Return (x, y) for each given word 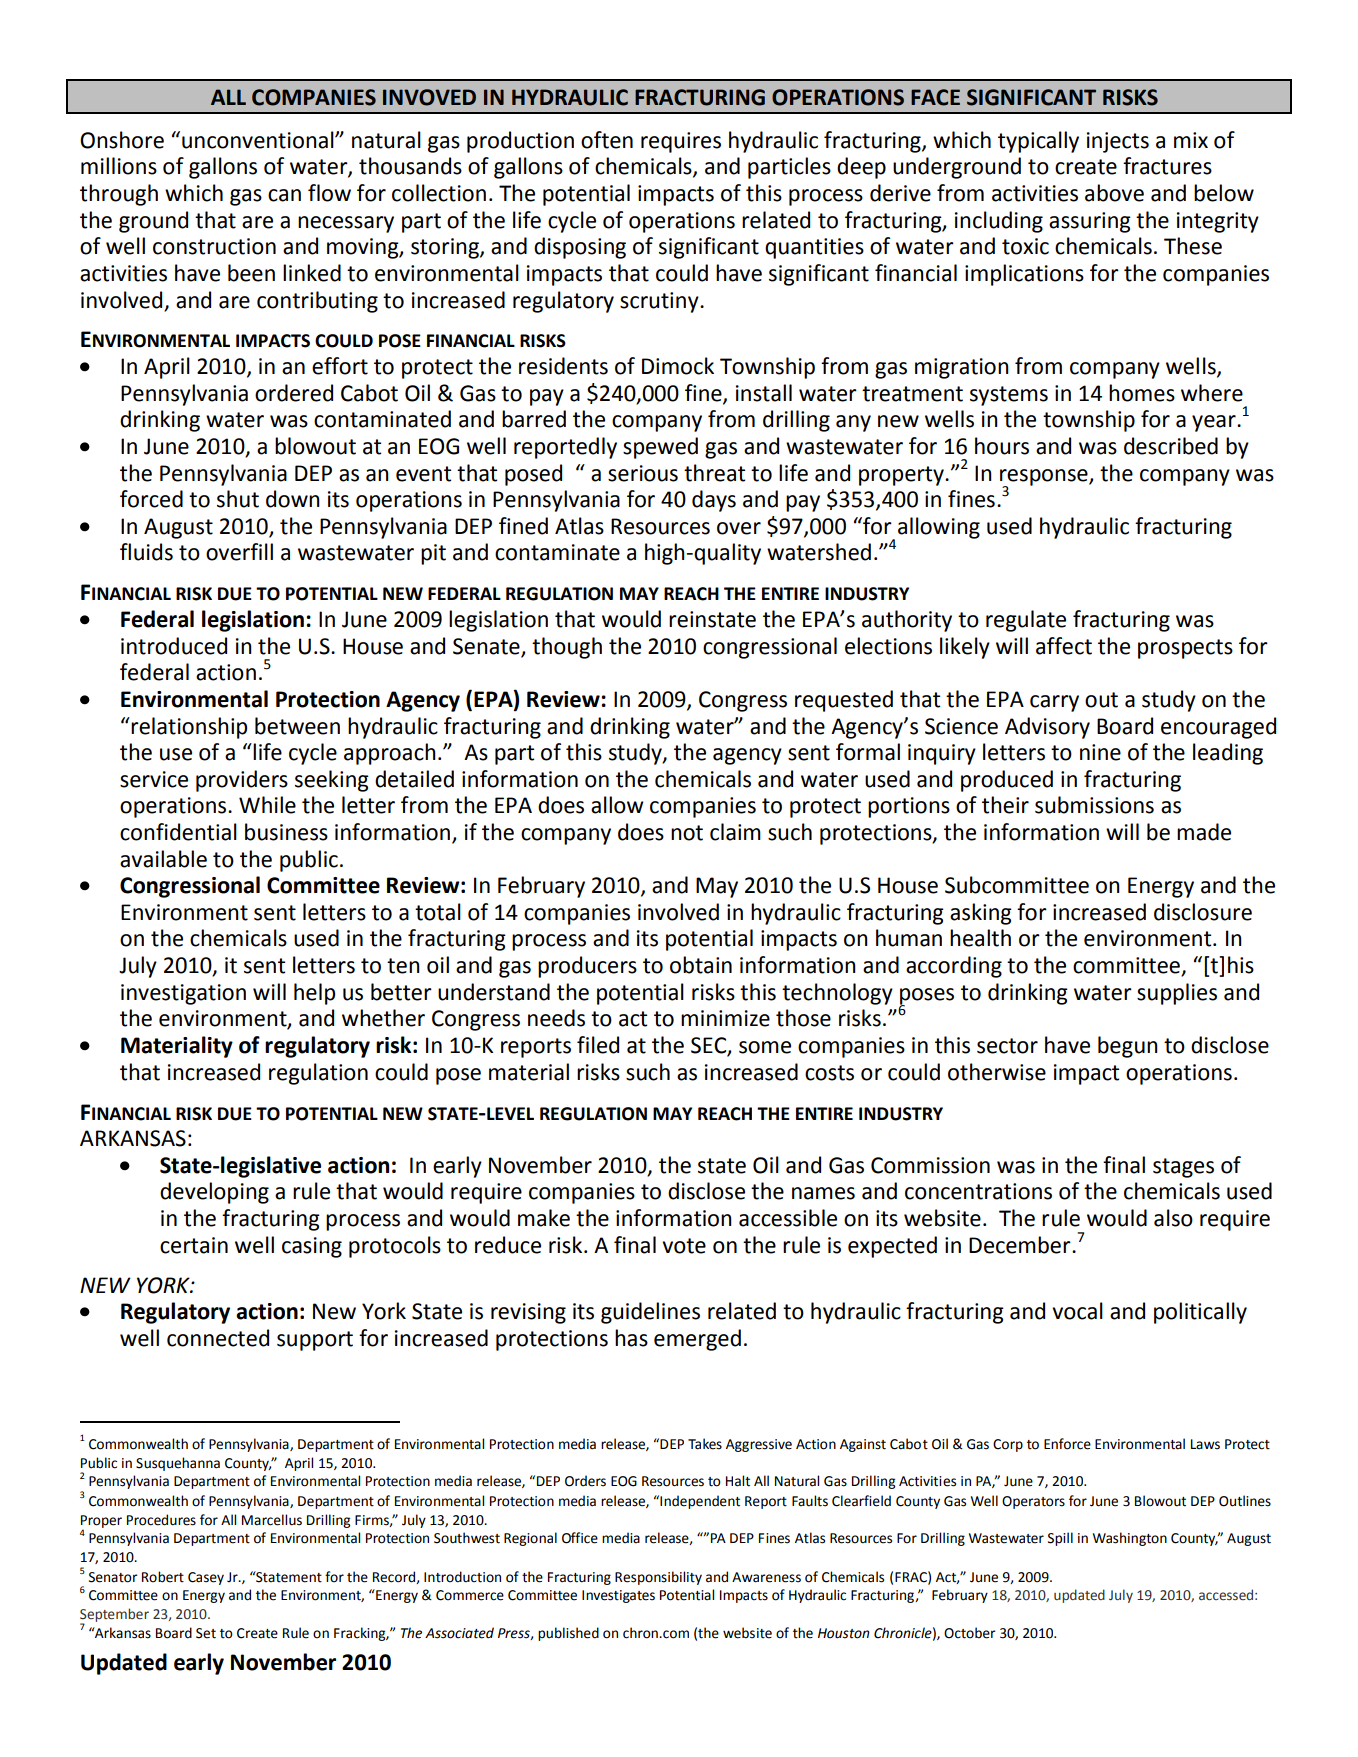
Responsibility (658, 1578)
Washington (1130, 1539)
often (607, 140)
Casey (206, 1578)
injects (1118, 142)
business (286, 832)
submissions (1094, 805)
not (687, 833)
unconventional (259, 140)
